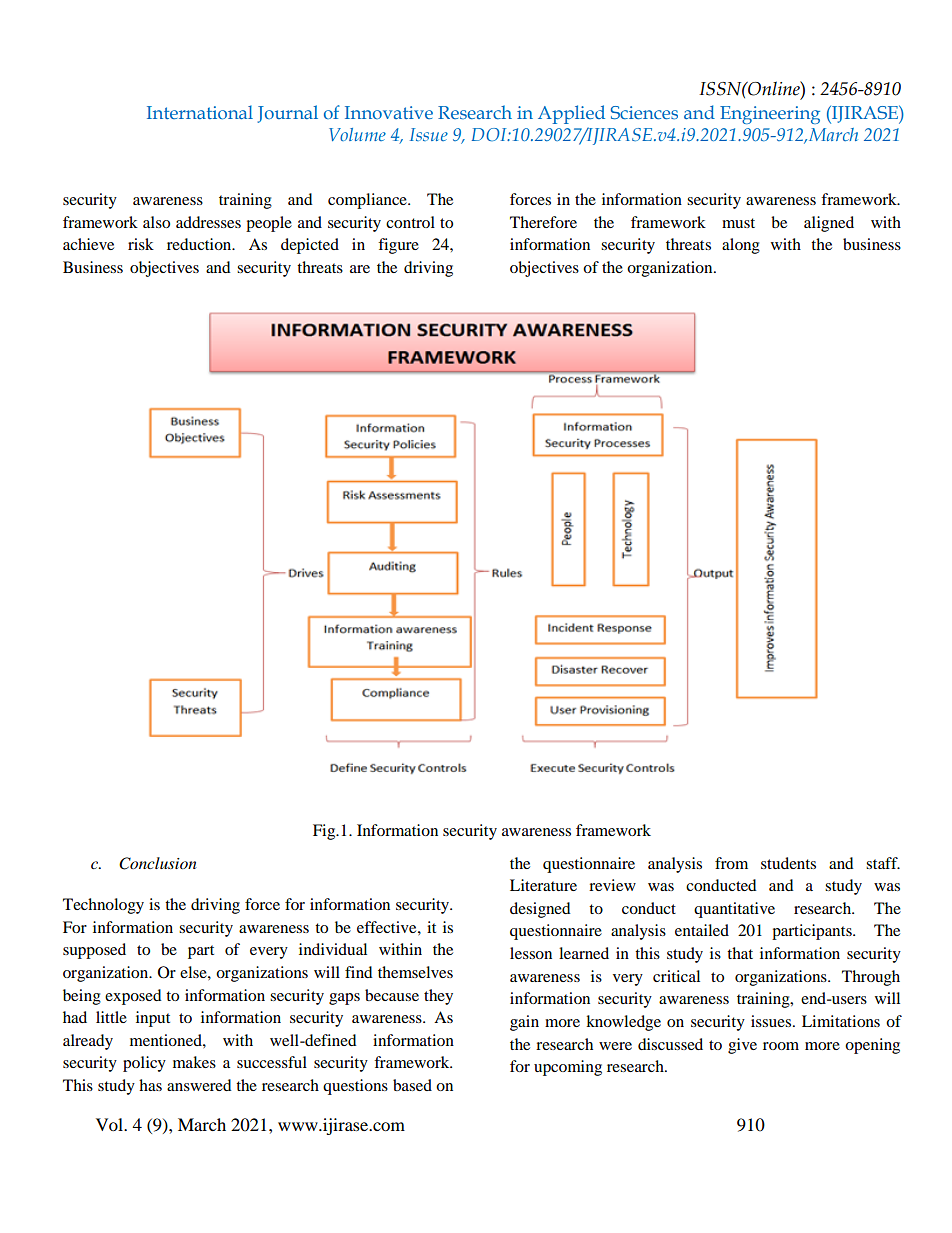 This screenshot has width=952, height=1233. Describe the element at coordinates (788, 863) in the screenshot. I see `students` at that location.
